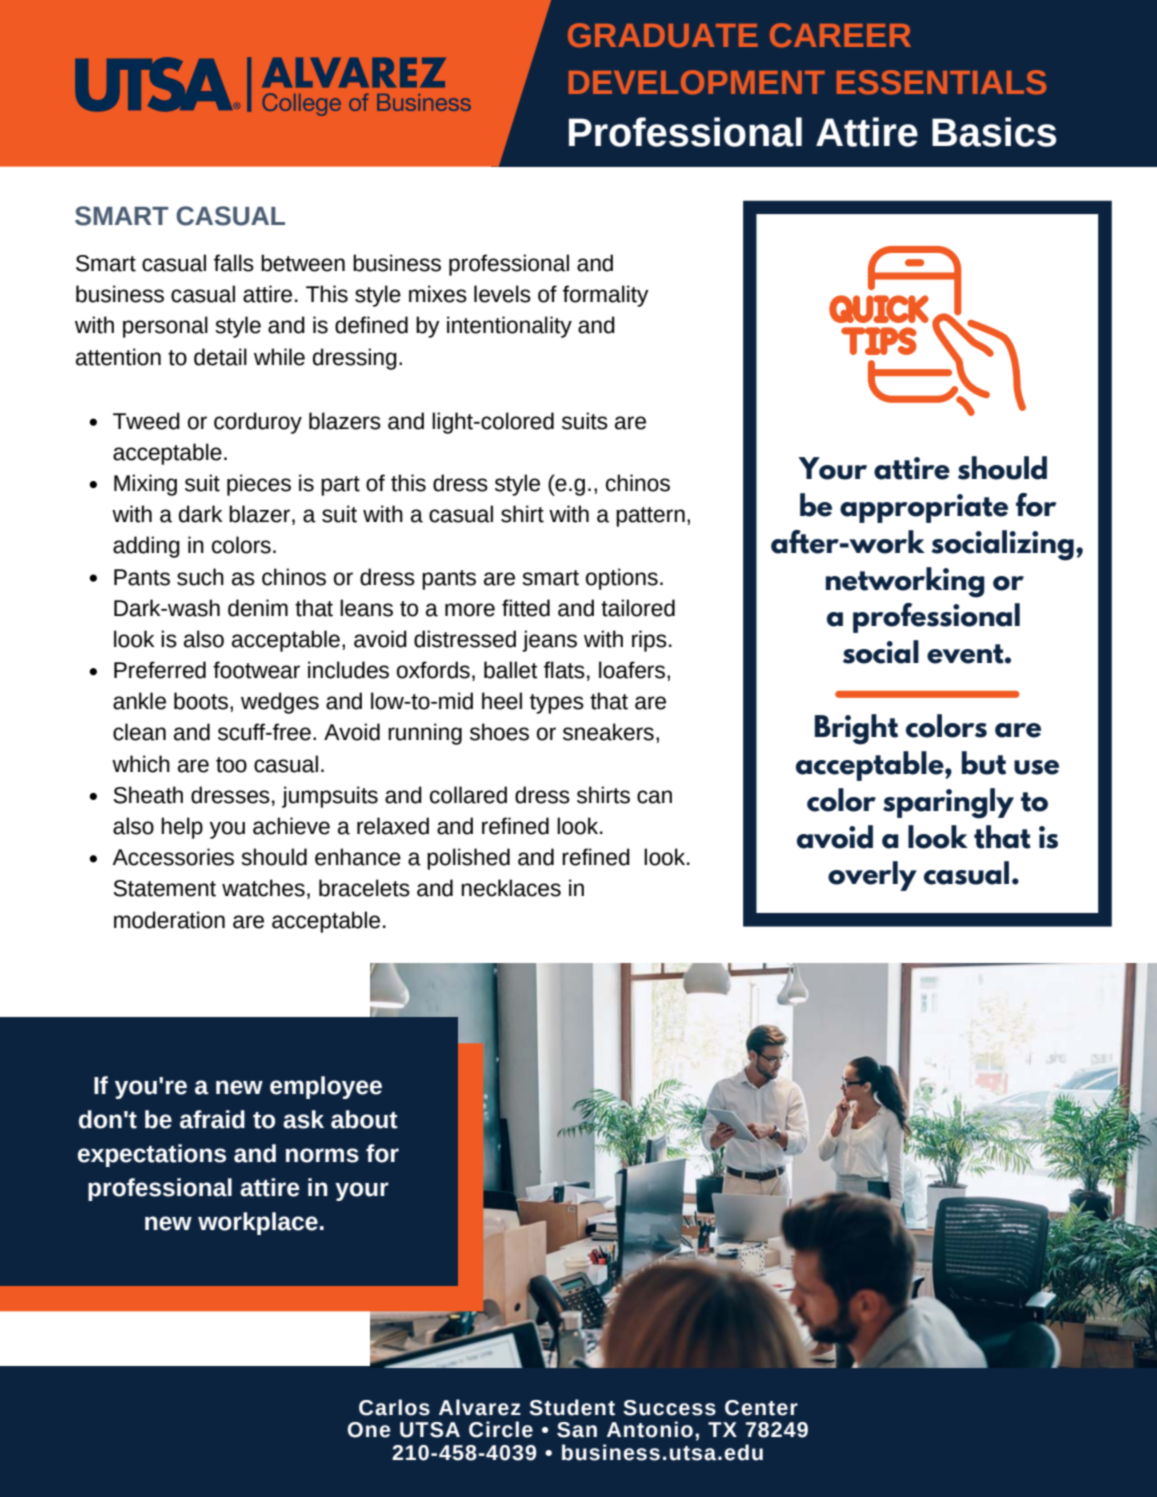 This screenshot has width=1157, height=1497. I want to click on Center, so click(761, 1408).
